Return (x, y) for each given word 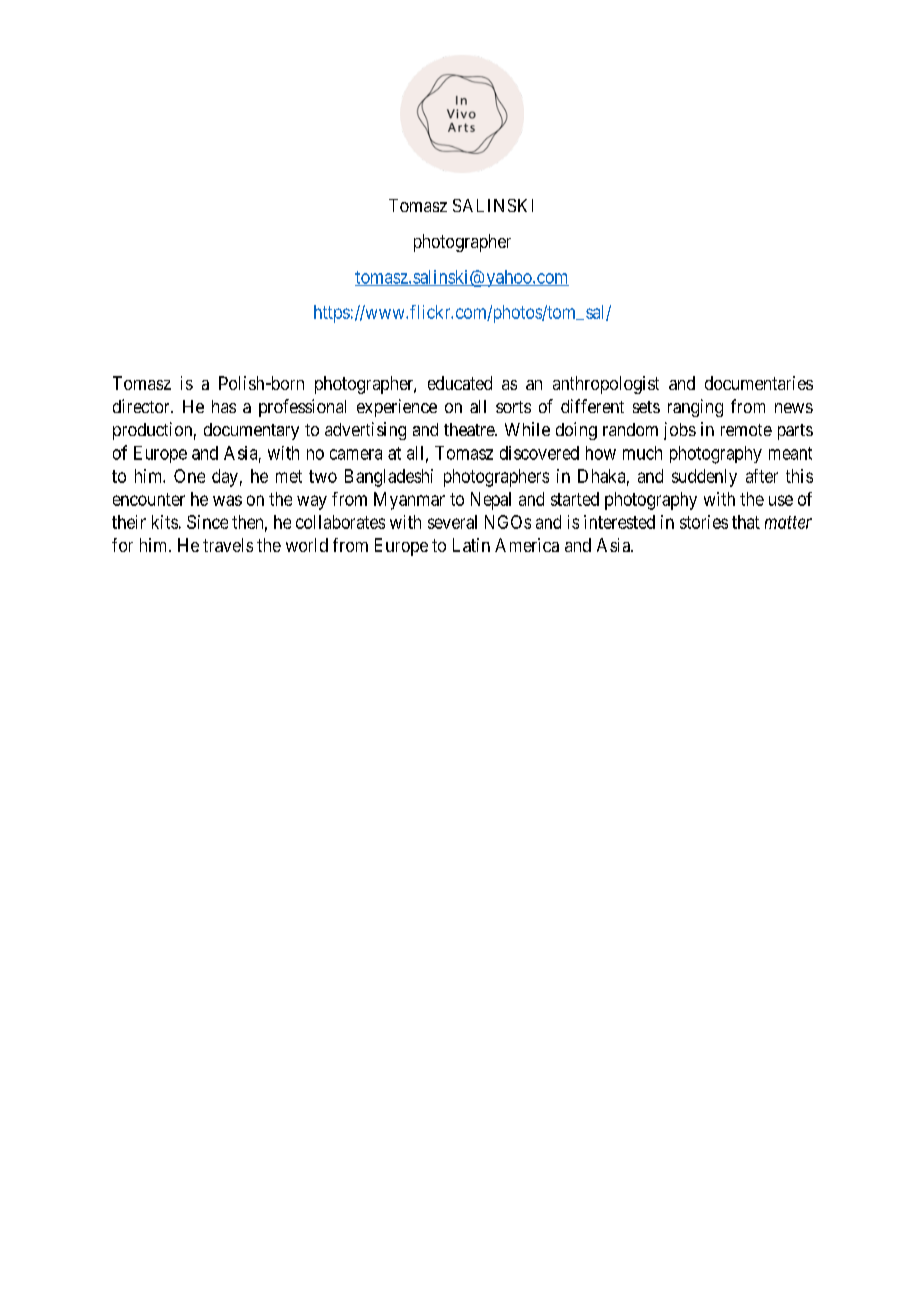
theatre (470, 429)
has (224, 406)
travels (228, 545)
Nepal (491, 501)
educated (460, 383)
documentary (251, 431)
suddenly (704, 478)
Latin (471, 545)
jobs (680, 431)
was (227, 500)
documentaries (759, 383)
